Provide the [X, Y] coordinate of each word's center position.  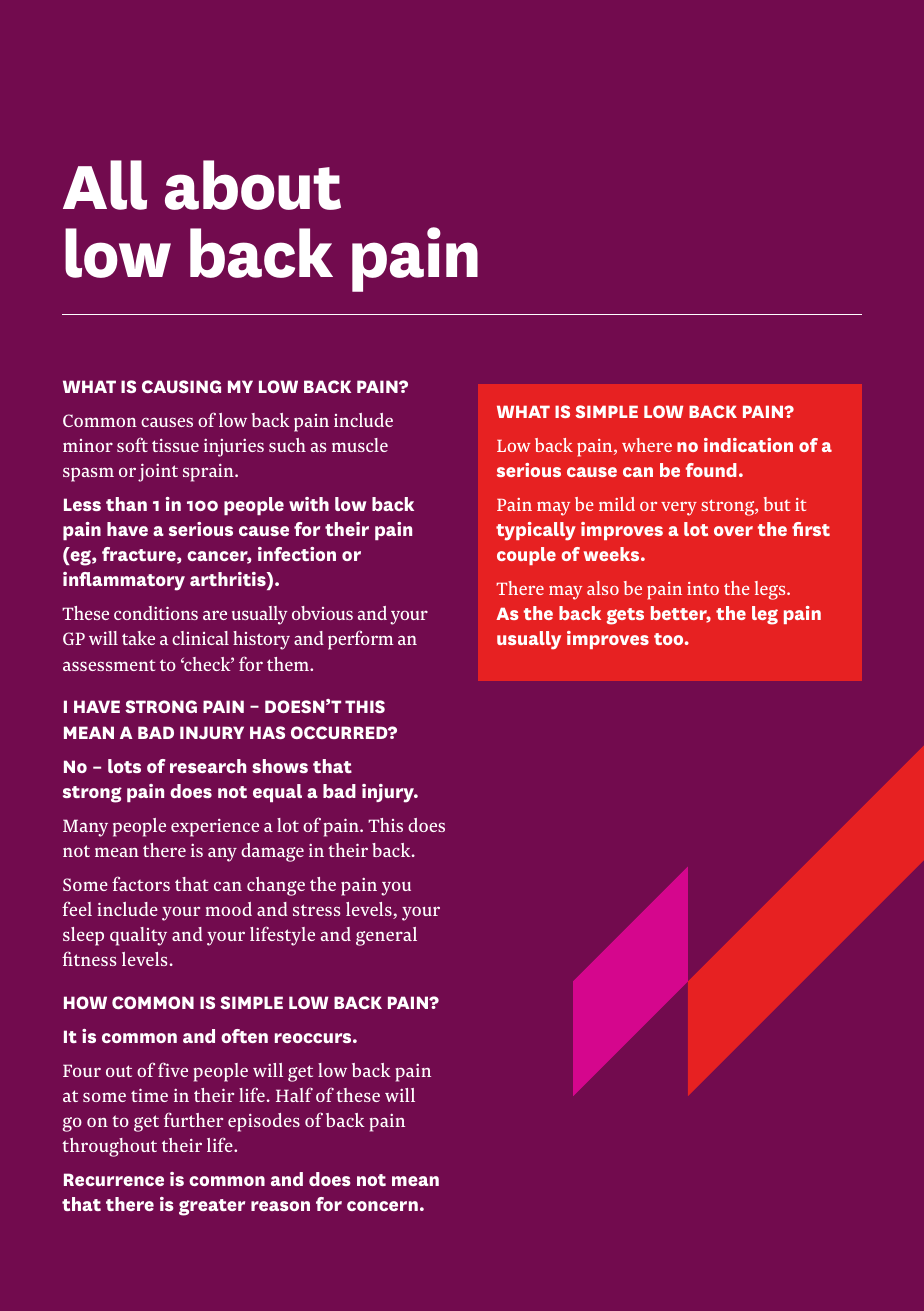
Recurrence [114, 1179]
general [386, 936]
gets [625, 616]
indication [748, 445]
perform [361, 640]
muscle [360, 445]
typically [536, 531]
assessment [109, 665]
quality [138, 936]
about [253, 185]
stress [316, 910]
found [711, 470]
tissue [175, 445]
